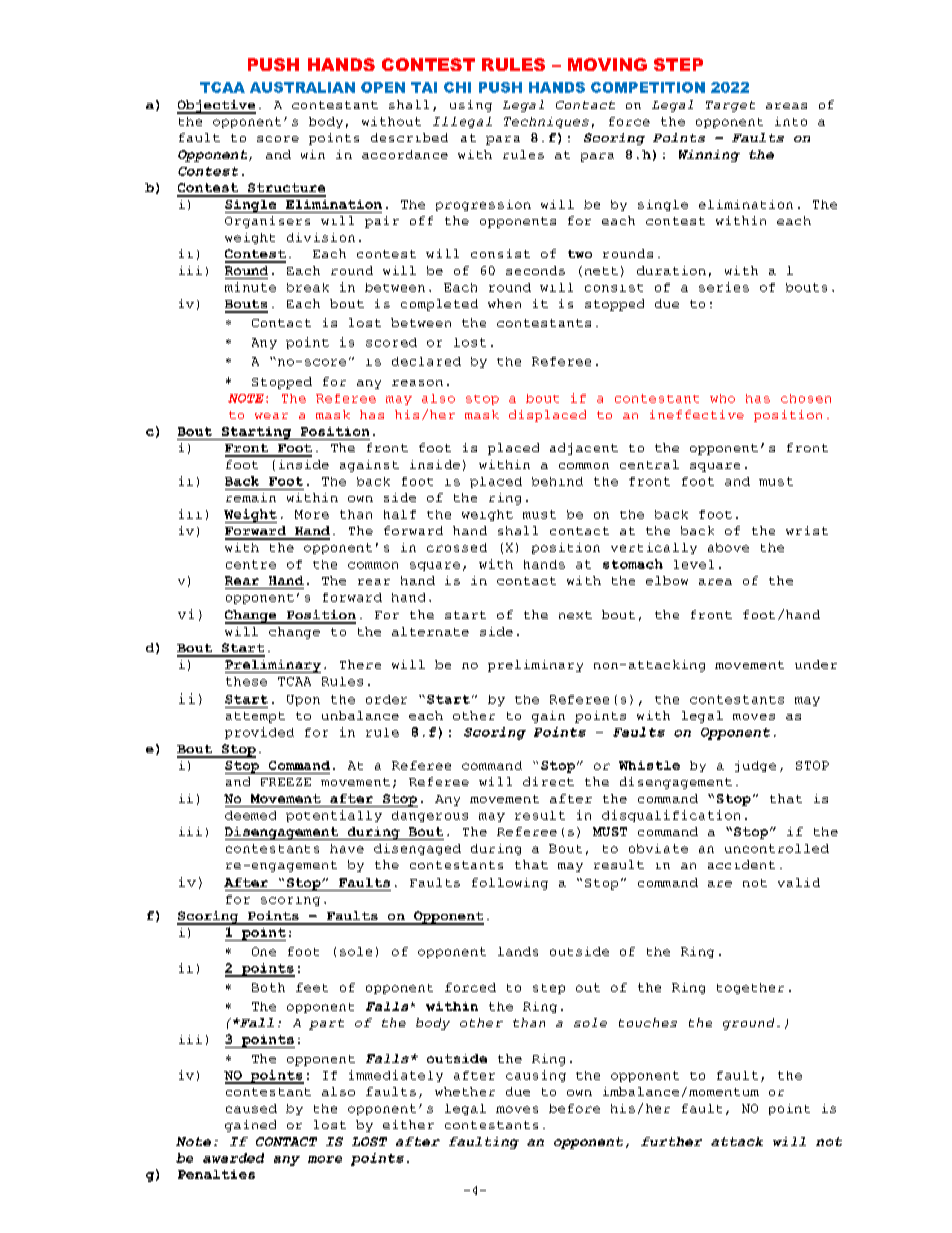 This screenshot has height=1233, width=952. I want to click on have, so click(347, 848).
